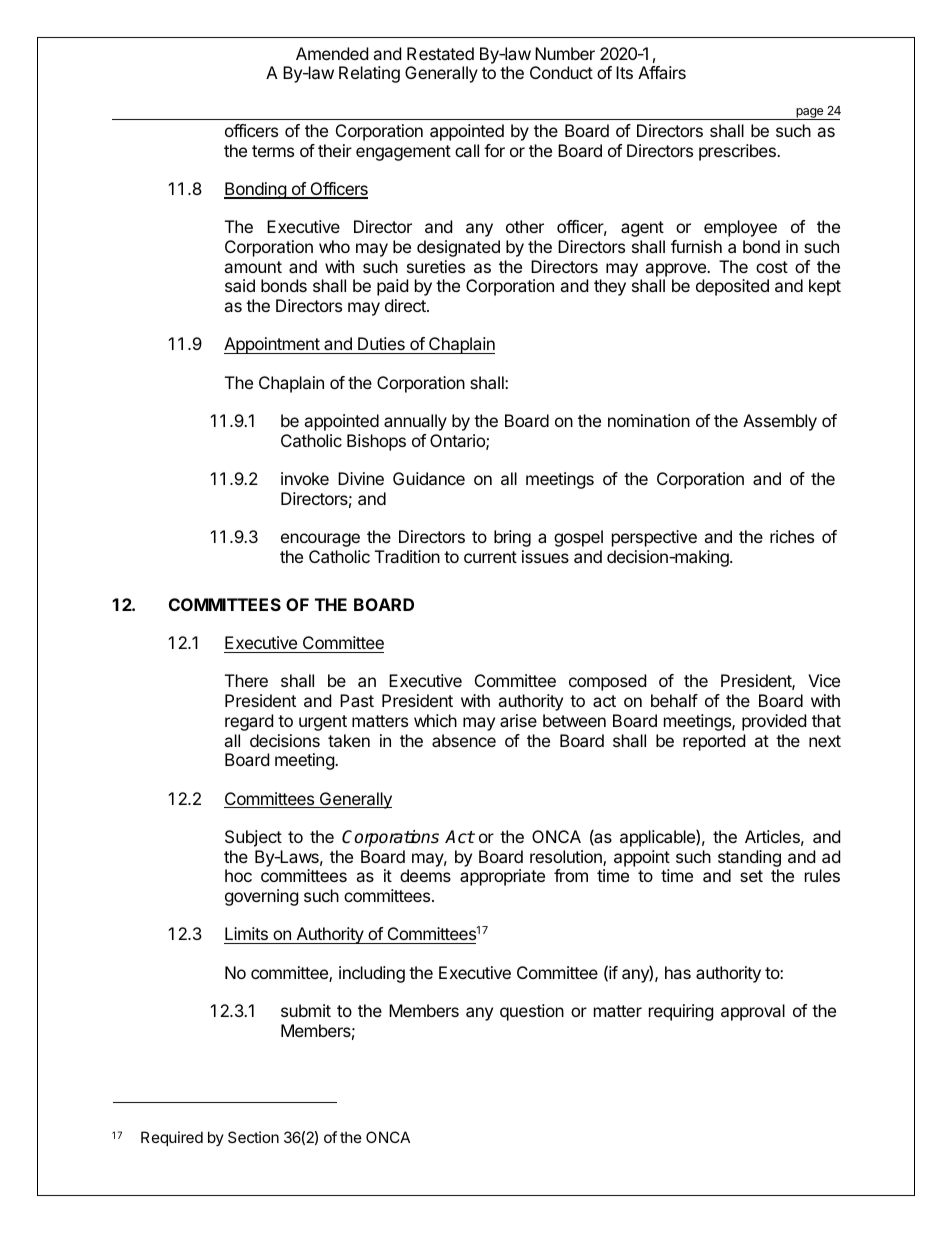  Describe the element at coordinates (240, 285) in the document. I see `said` at that location.
